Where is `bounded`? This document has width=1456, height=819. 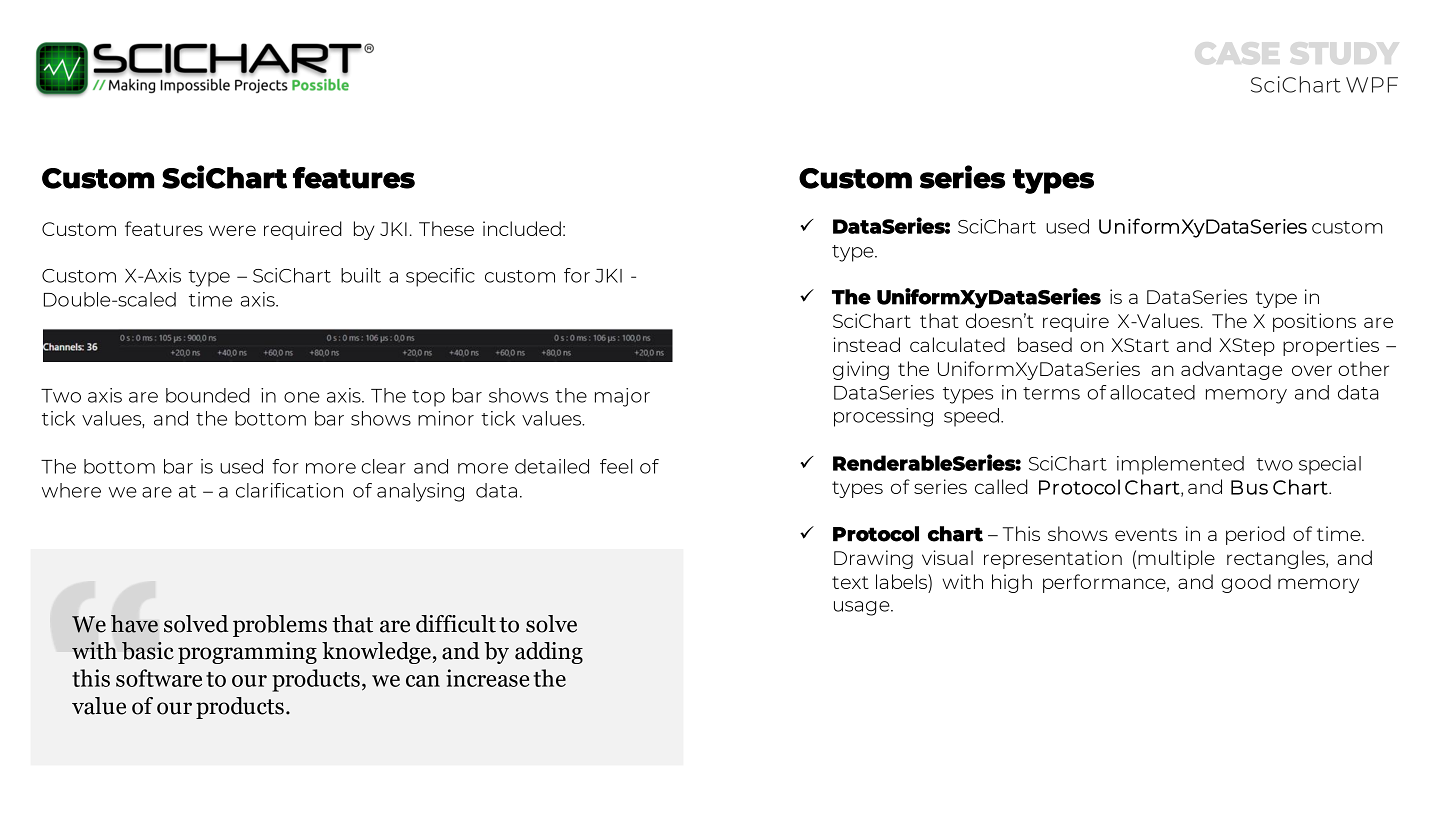
bounded is located at coordinates (208, 395).
